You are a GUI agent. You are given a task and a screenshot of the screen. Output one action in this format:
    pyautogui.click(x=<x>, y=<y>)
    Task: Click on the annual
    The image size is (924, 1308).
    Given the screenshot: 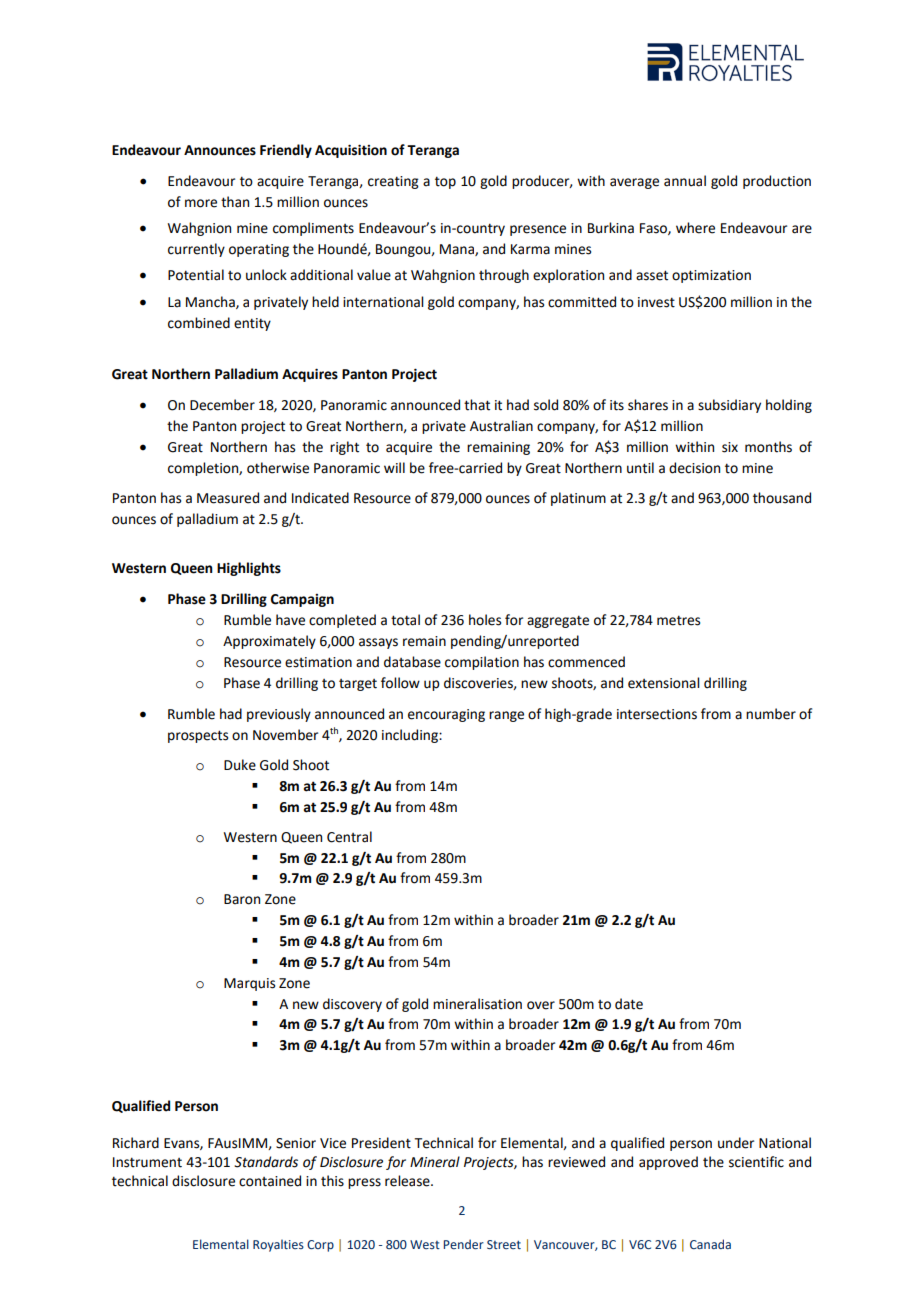 What is the action you would take?
    pyautogui.click(x=685, y=181)
